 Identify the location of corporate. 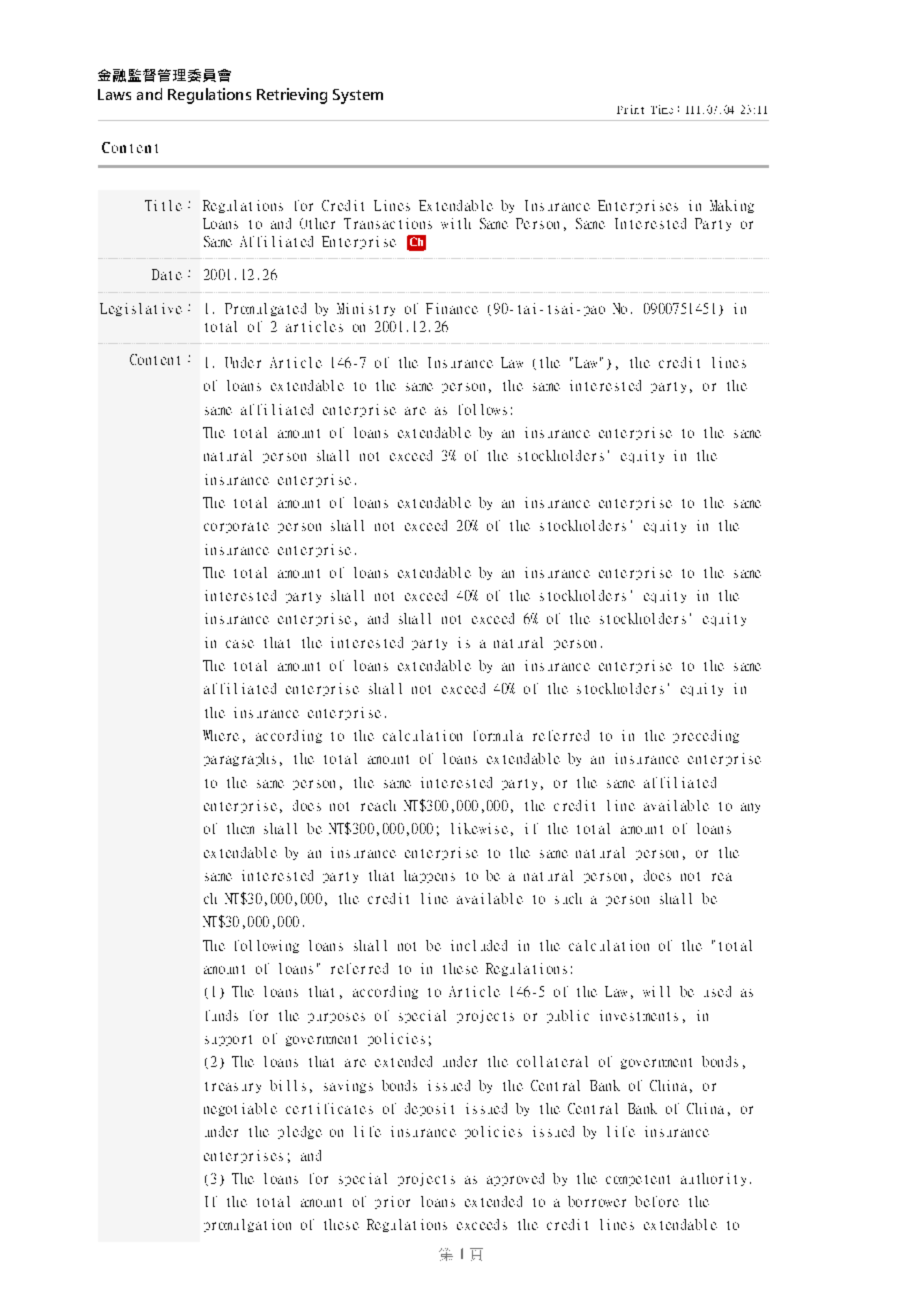
(236, 527).
